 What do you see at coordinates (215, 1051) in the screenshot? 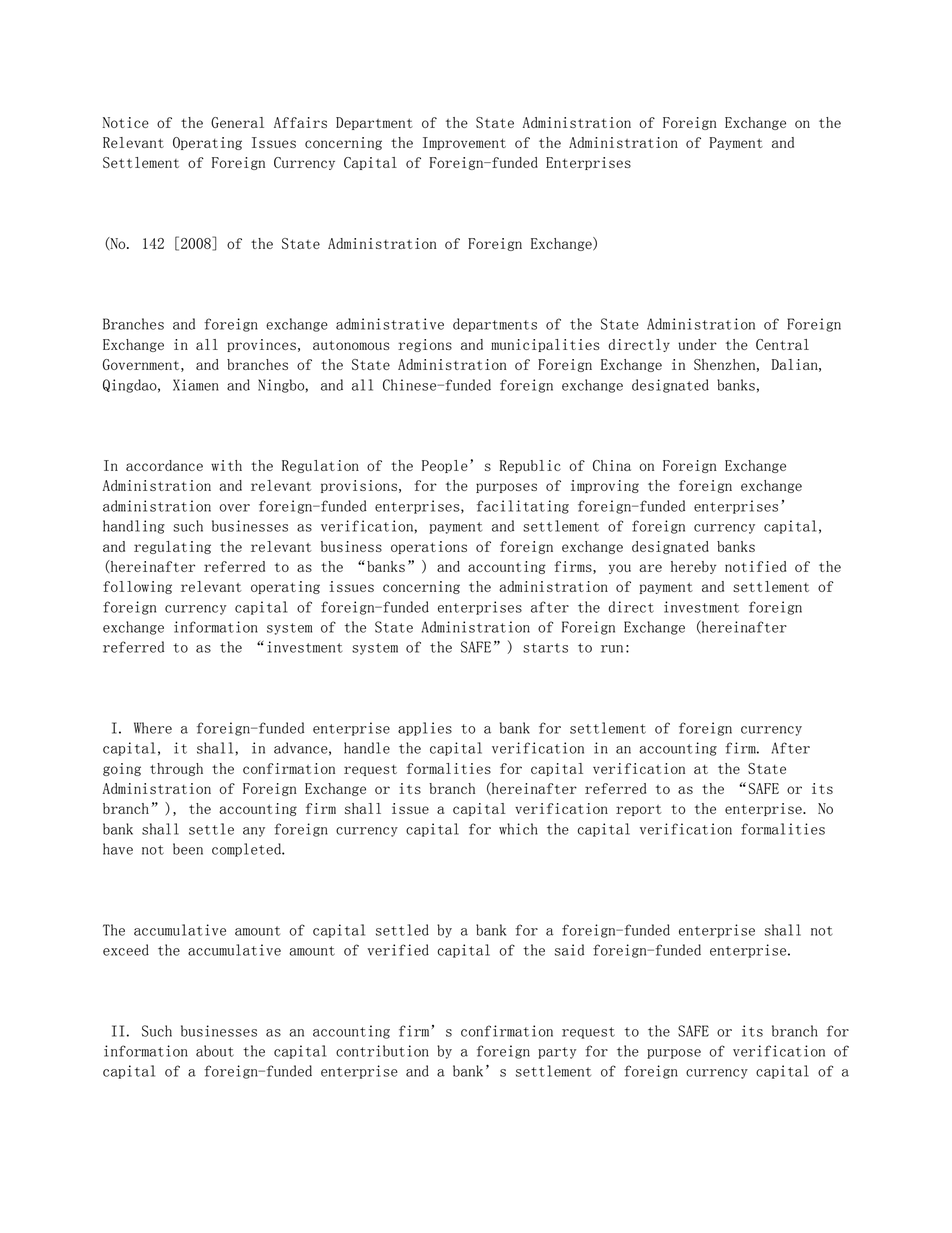
I see `about` at bounding box center [215, 1051].
